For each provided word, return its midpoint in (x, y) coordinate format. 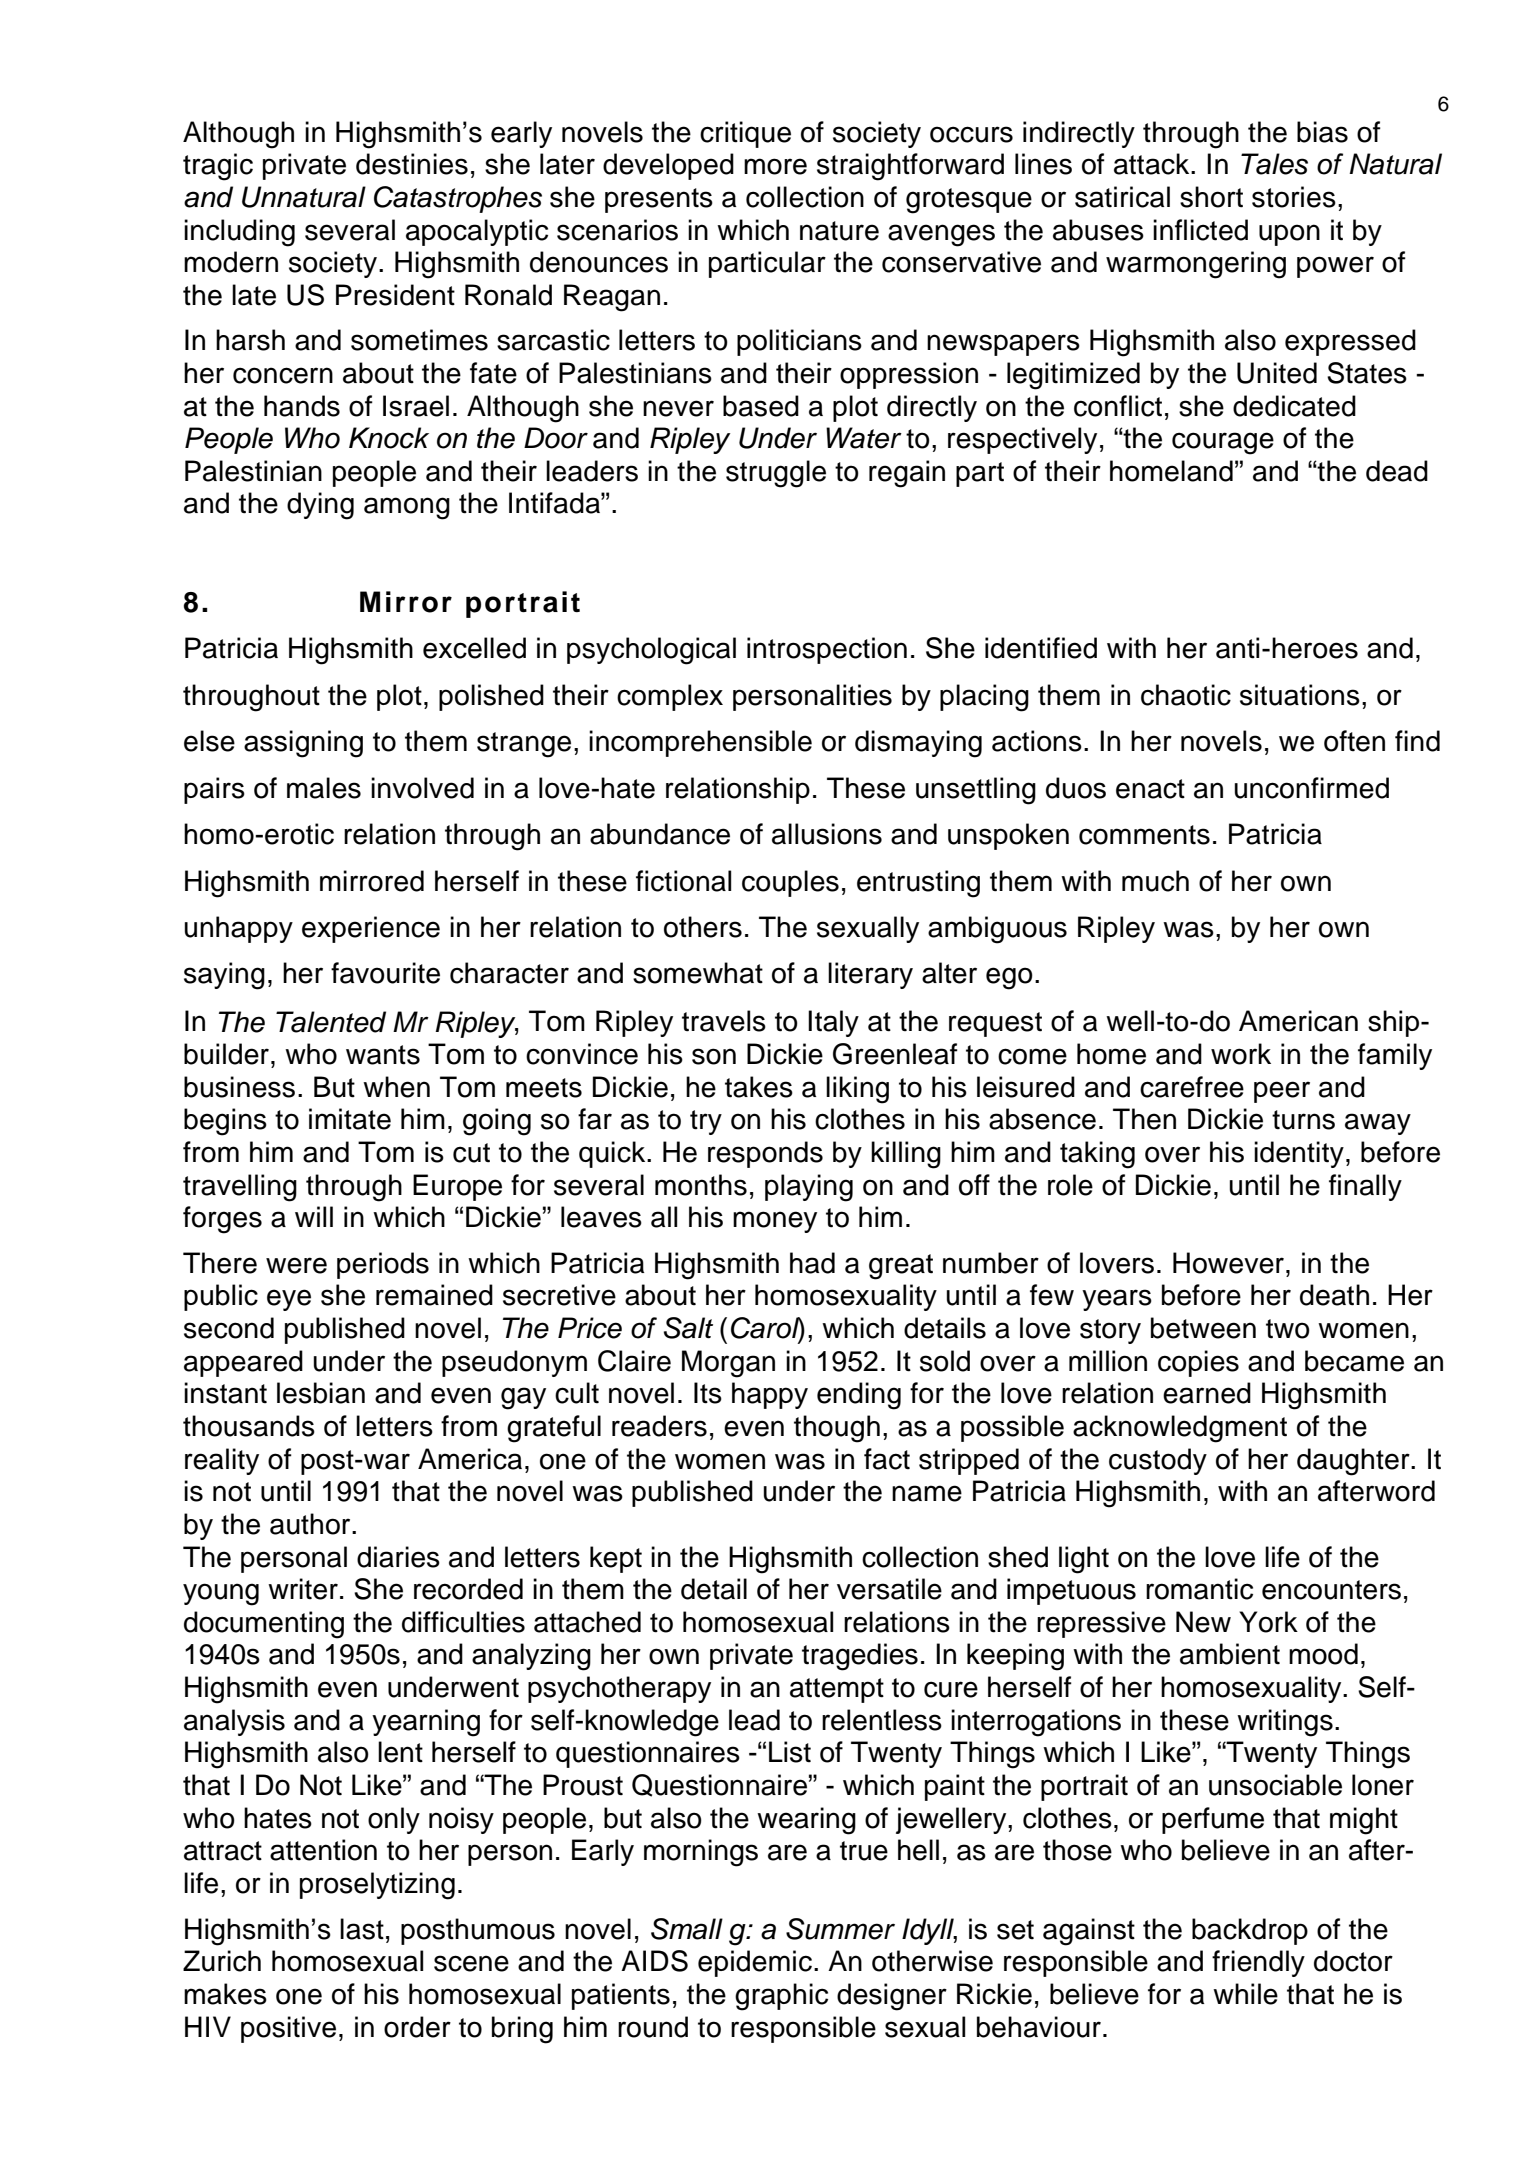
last (362, 1929)
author (311, 1524)
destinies (412, 164)
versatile (889, 1589)
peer (1282, 1092)
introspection (827, 650)
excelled (474, 648)
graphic (781, 1997)
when (396, 1087)
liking (857, 1090)
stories (1294, 197)
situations (1300, 695)
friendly (1258, 1963)
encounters (1331, 1590)
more (775, 166)
